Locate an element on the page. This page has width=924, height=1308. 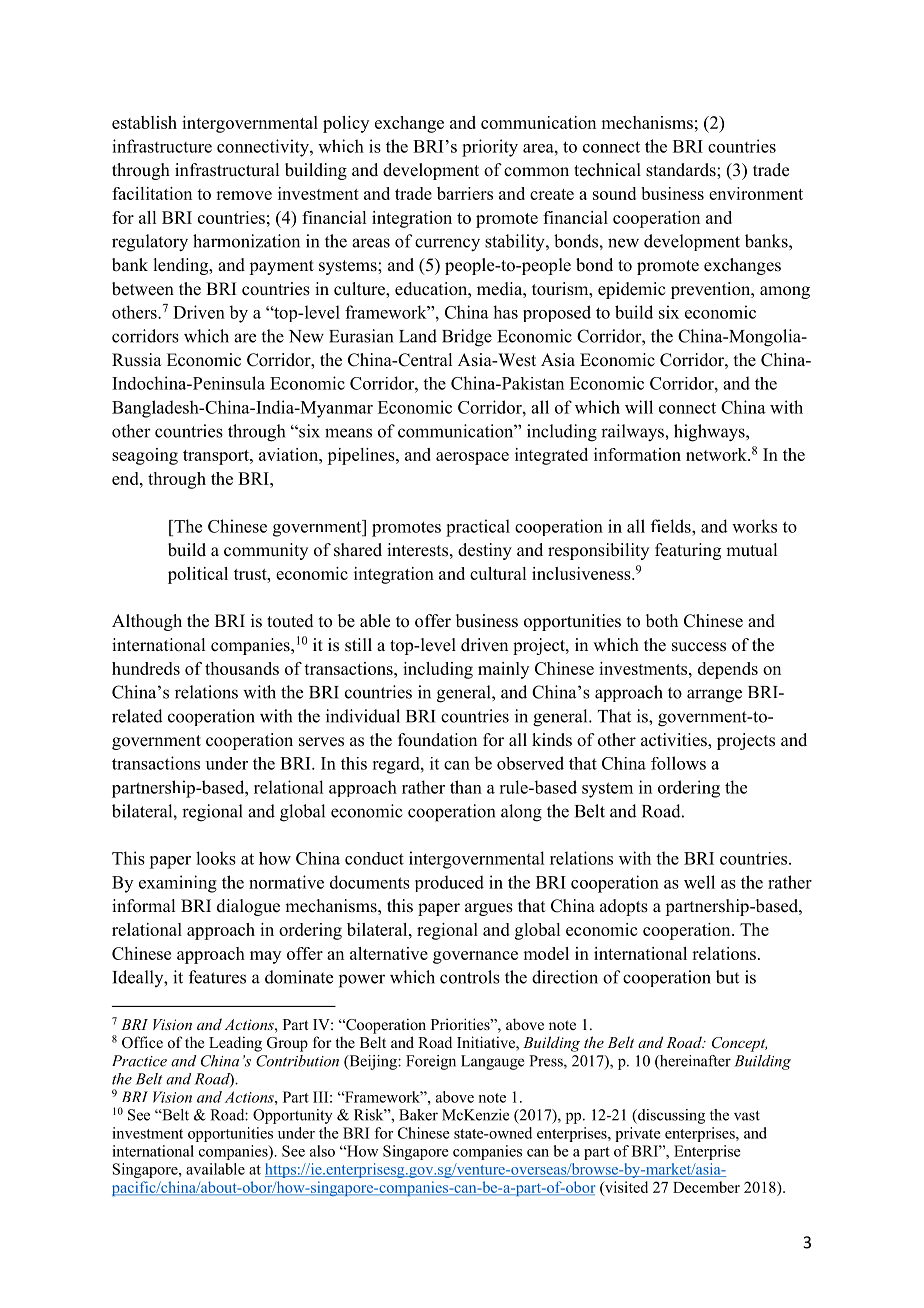
priority is located at coordinates (490, 148).
